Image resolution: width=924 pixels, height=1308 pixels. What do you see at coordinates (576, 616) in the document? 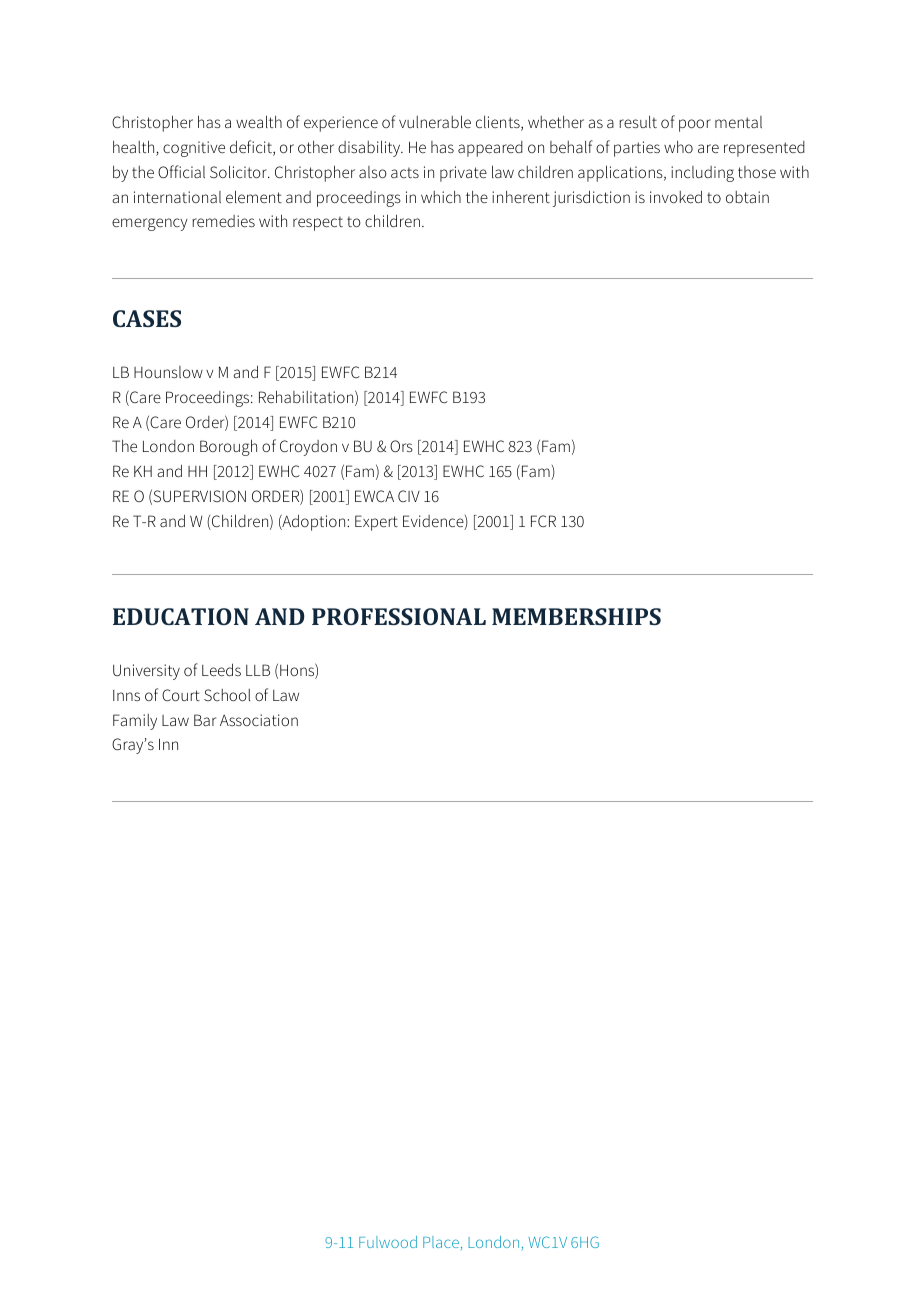
I see `MEMBERSHIPS` at bounding box center [576, 616].
